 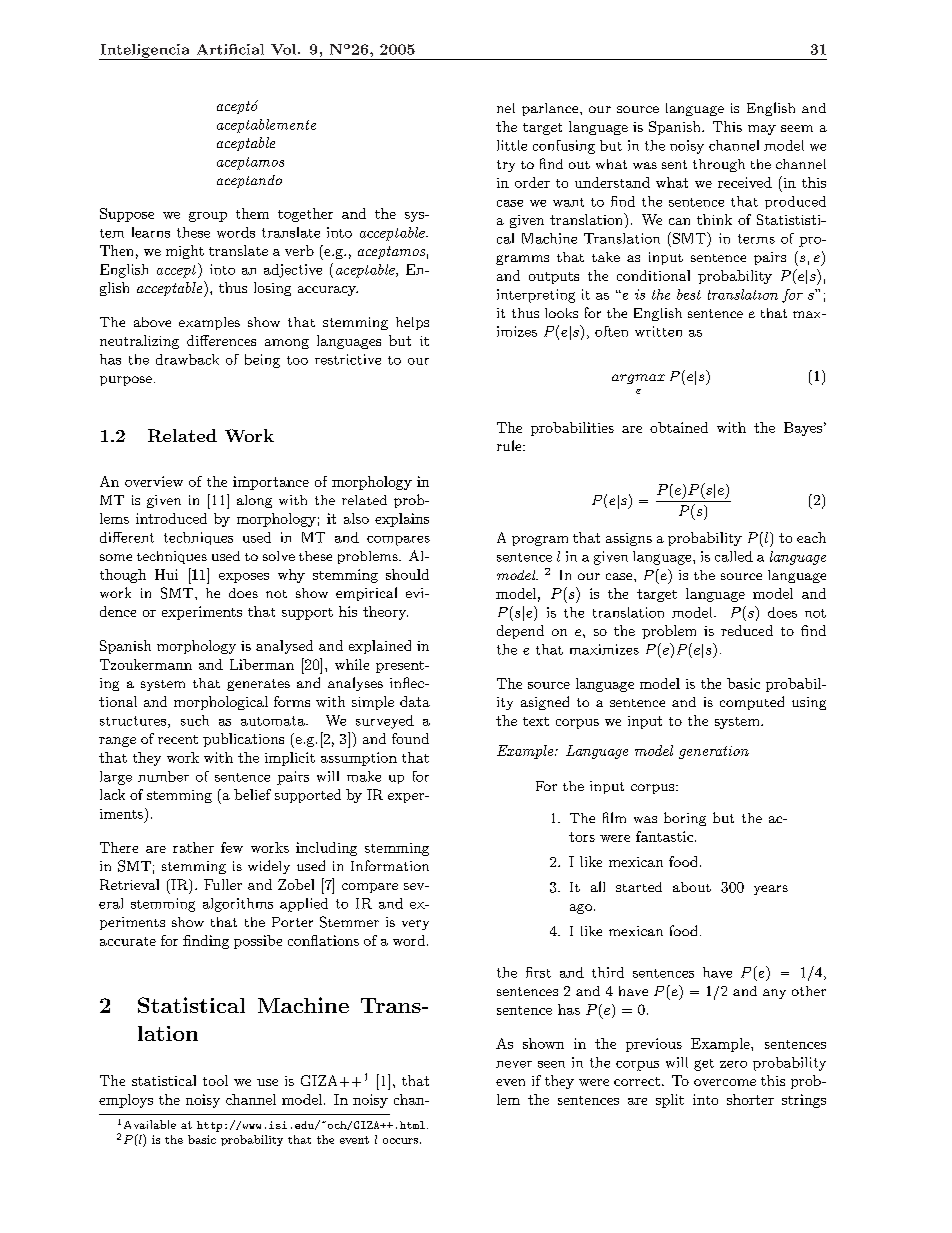 I want to click on occurs, so click(x=400, y=1141).
